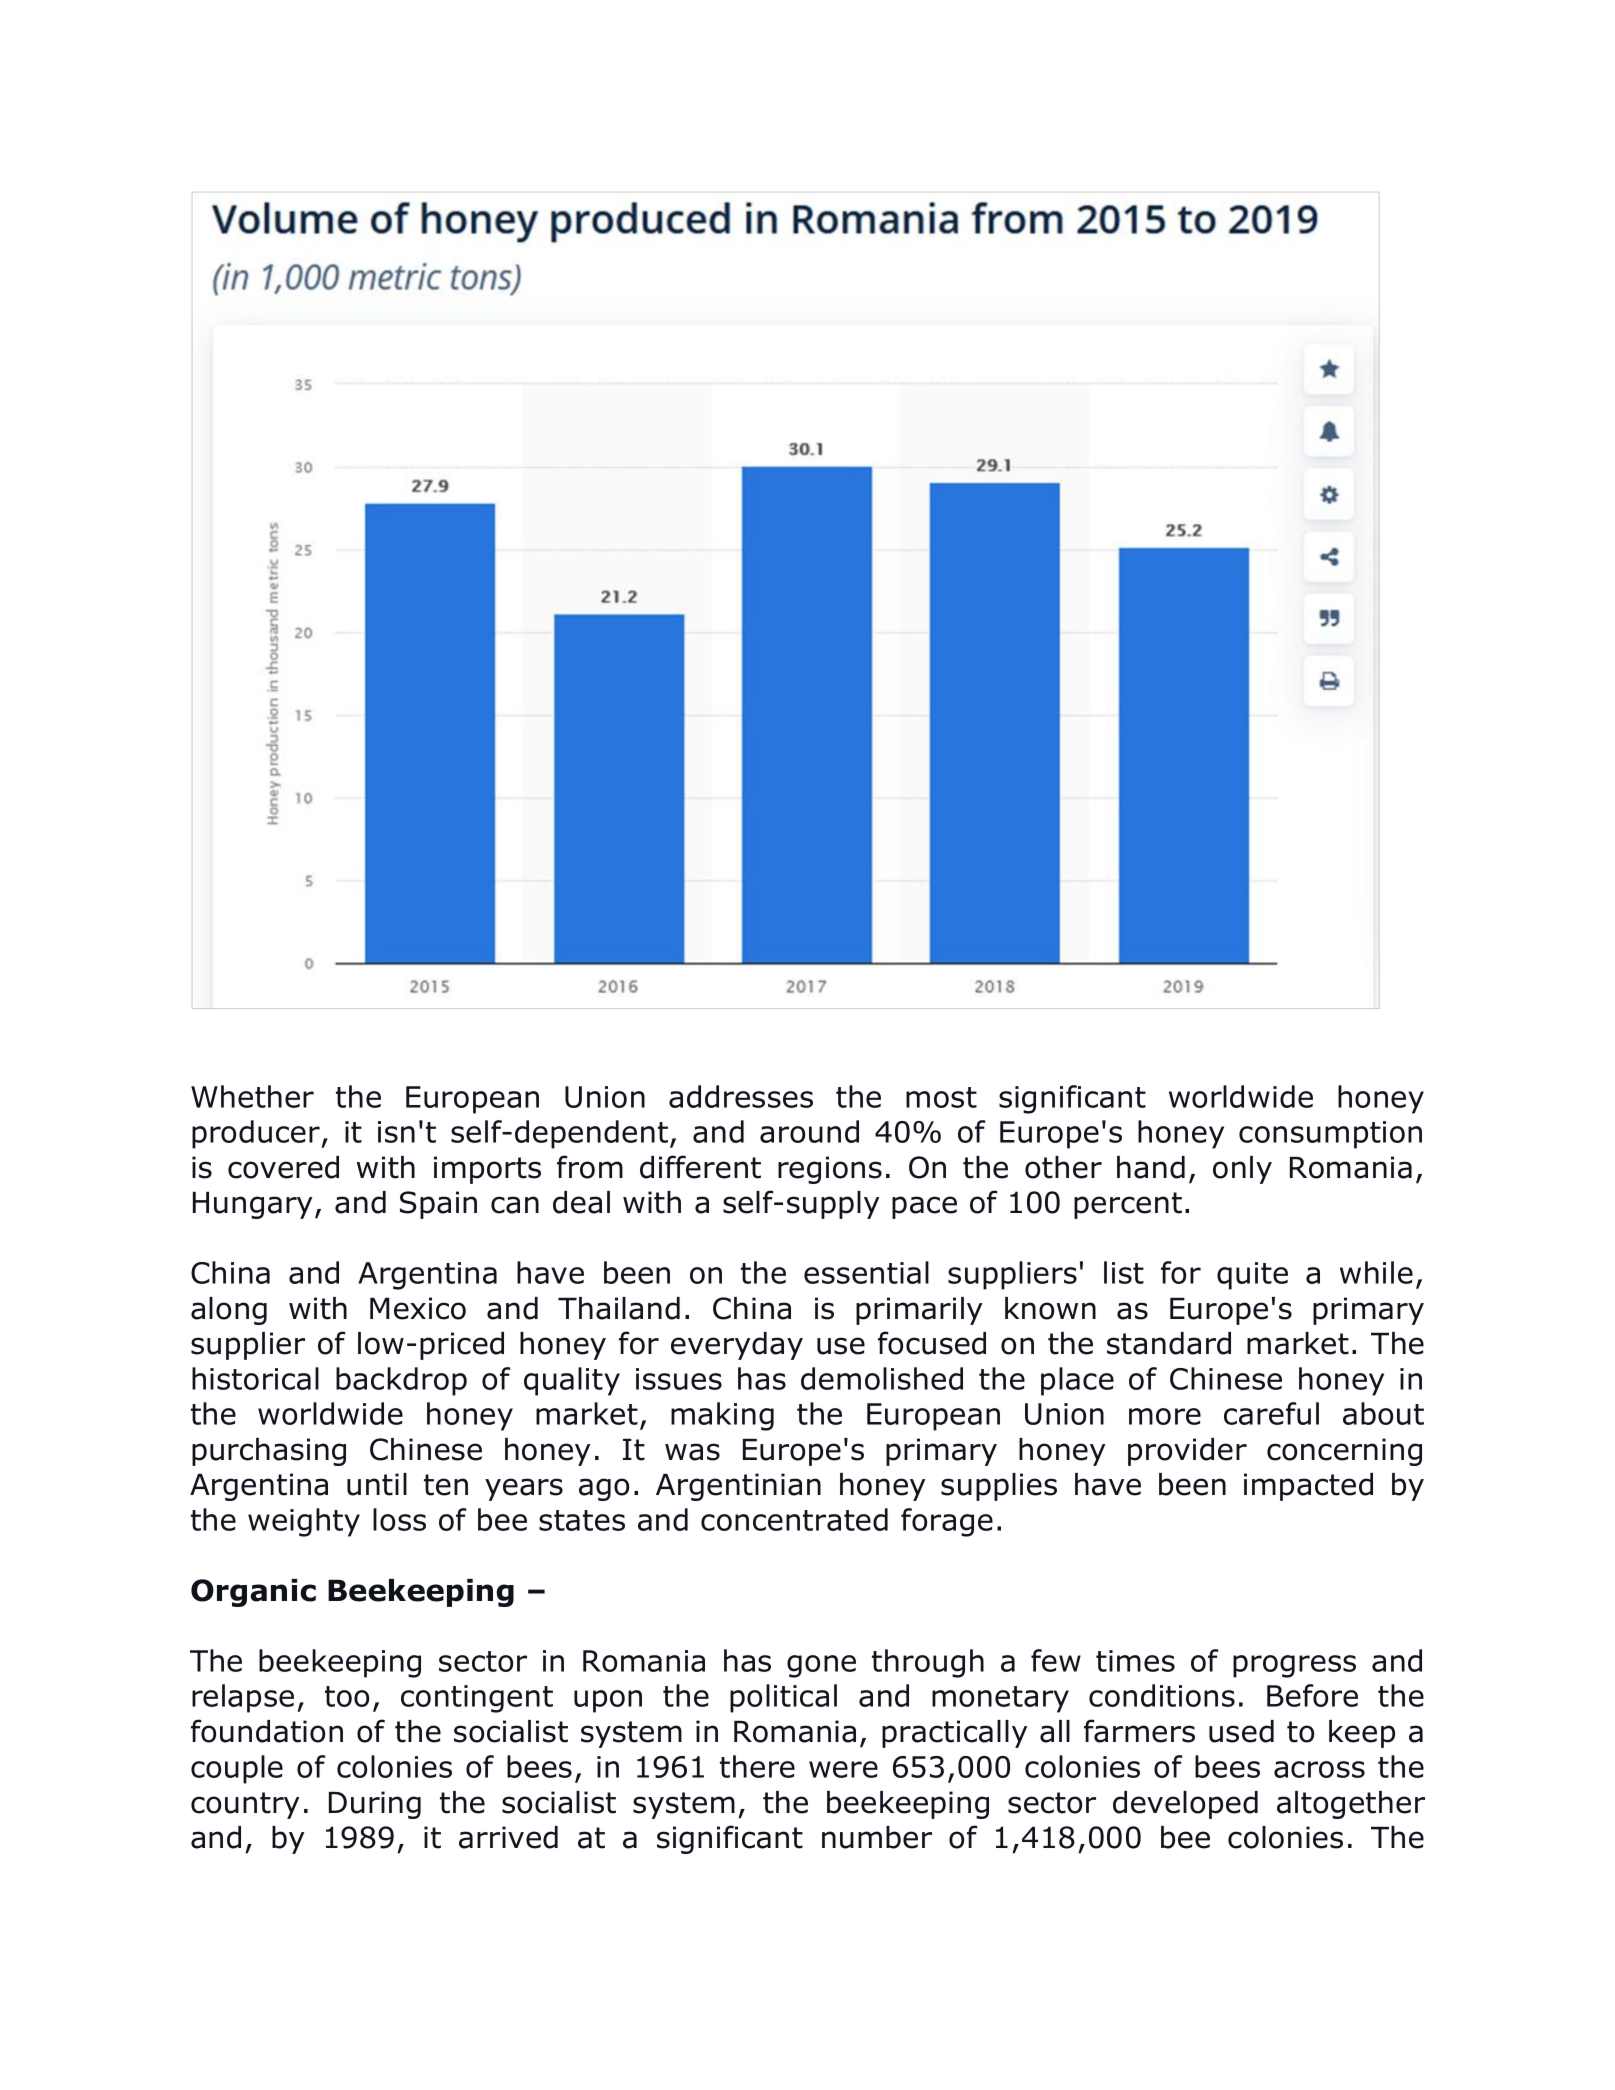 Image resolution: width=1615 pixels, height=2090 pixels. I want to click on around, so click(809, 1131).
